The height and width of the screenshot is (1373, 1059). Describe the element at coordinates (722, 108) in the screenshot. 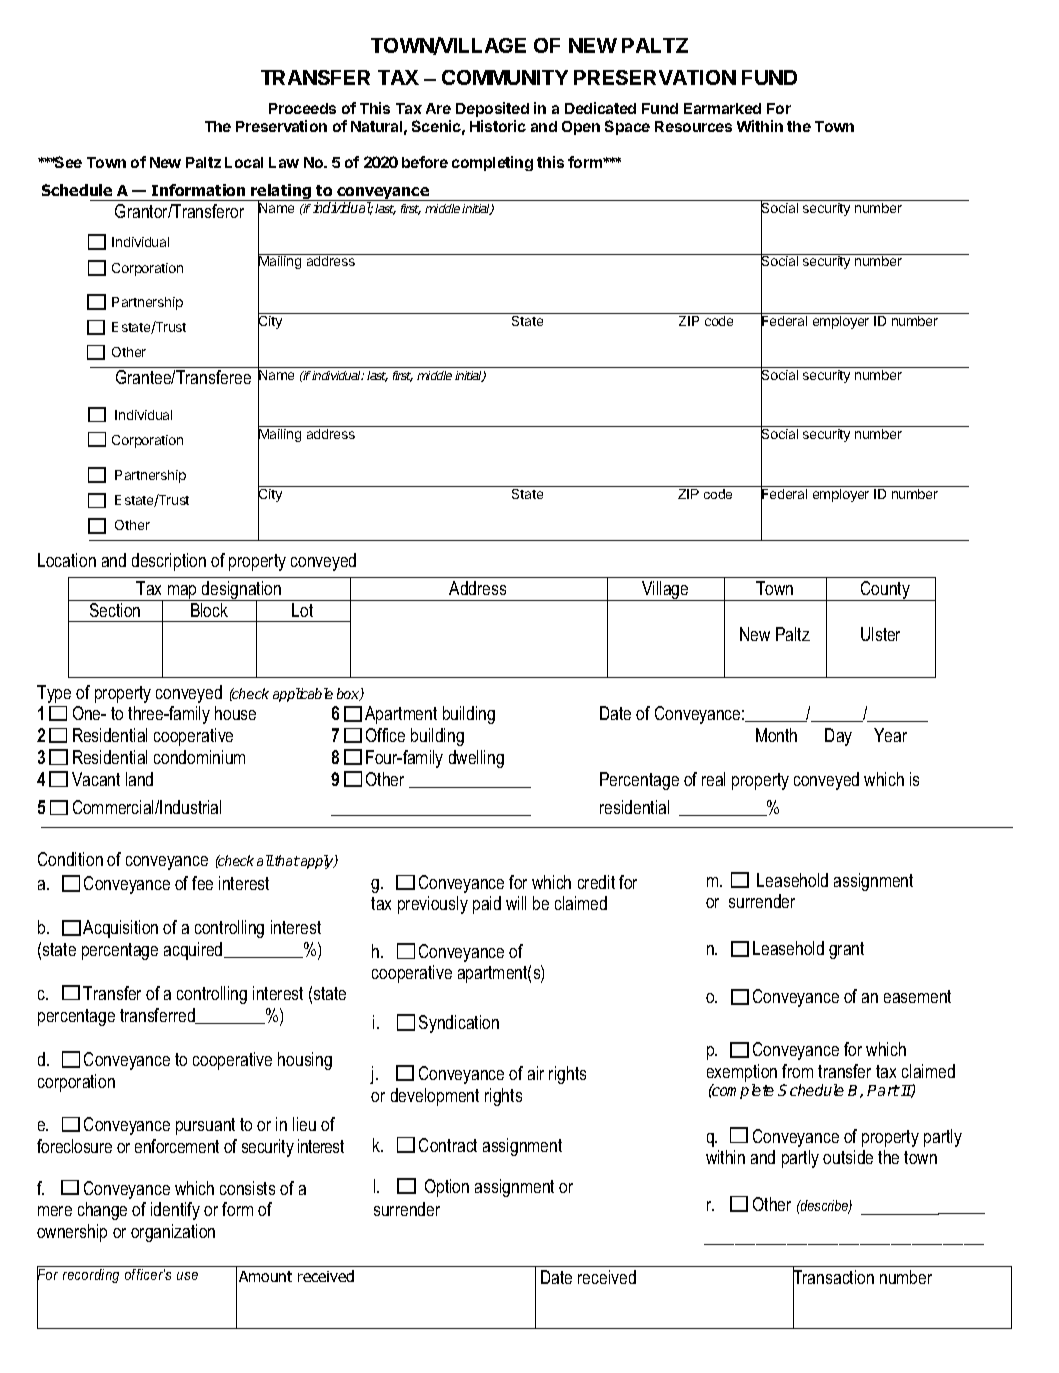

I see `Earmarked` at that location.
